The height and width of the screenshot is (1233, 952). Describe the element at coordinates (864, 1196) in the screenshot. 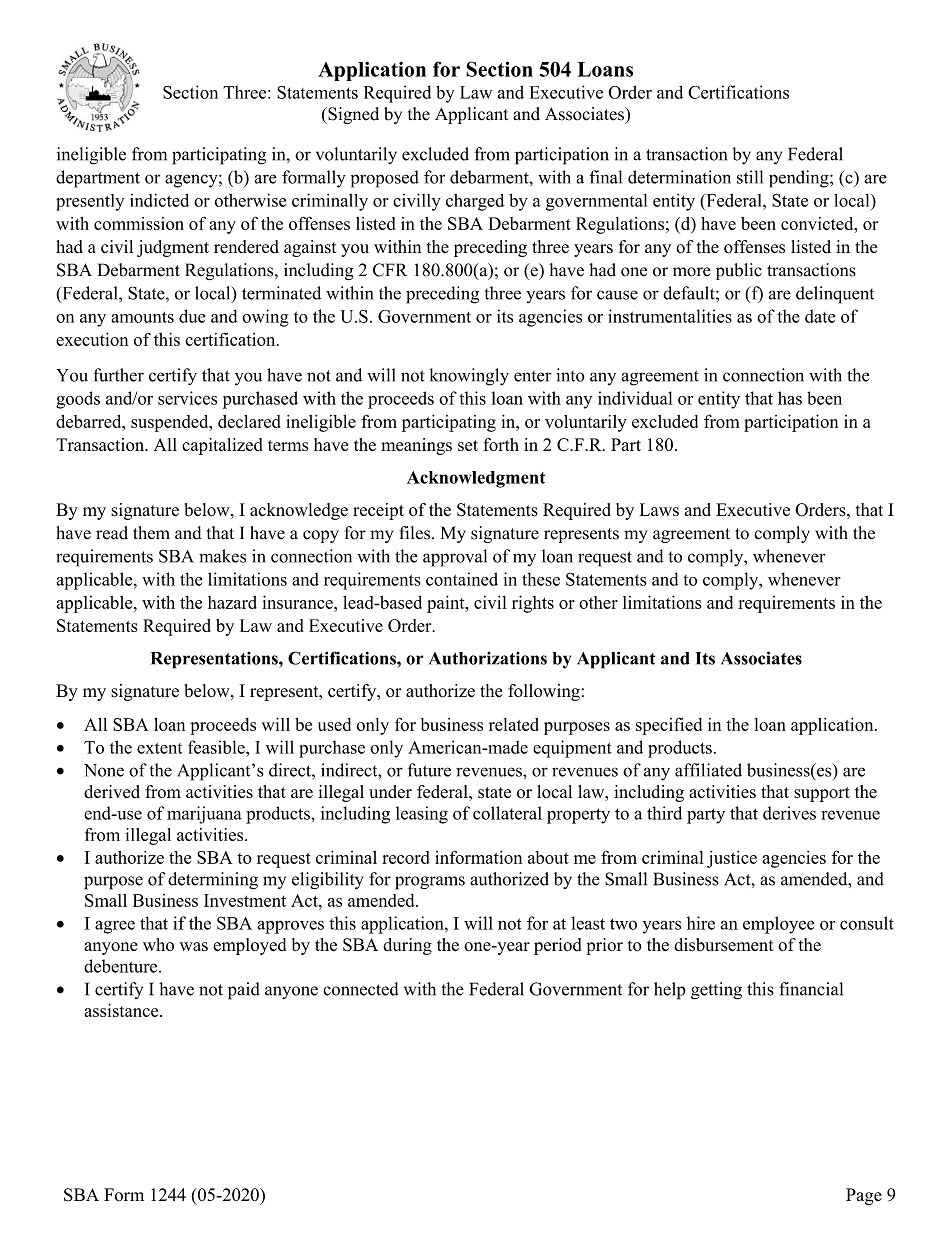

I see `Page` at that location.
